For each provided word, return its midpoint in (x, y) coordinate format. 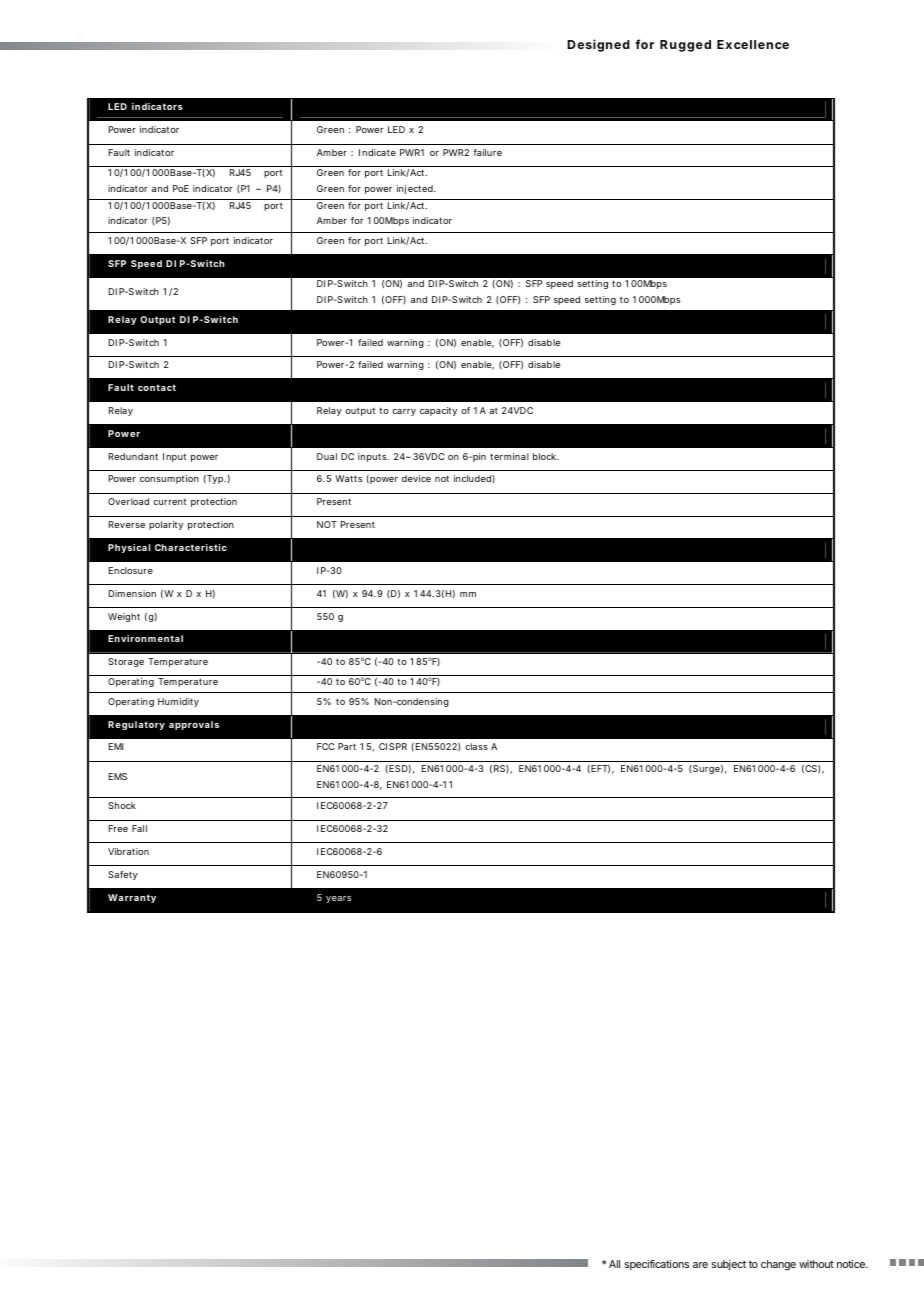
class (476, 746)
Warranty (132, 898)
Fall (139, 828)
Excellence (753, 44)
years (338, 899)
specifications (657, 1265)
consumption (169, 479)
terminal (509, 456)
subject (729, 1265)
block (545, 456)
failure (487, 152)
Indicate (377, 152)
